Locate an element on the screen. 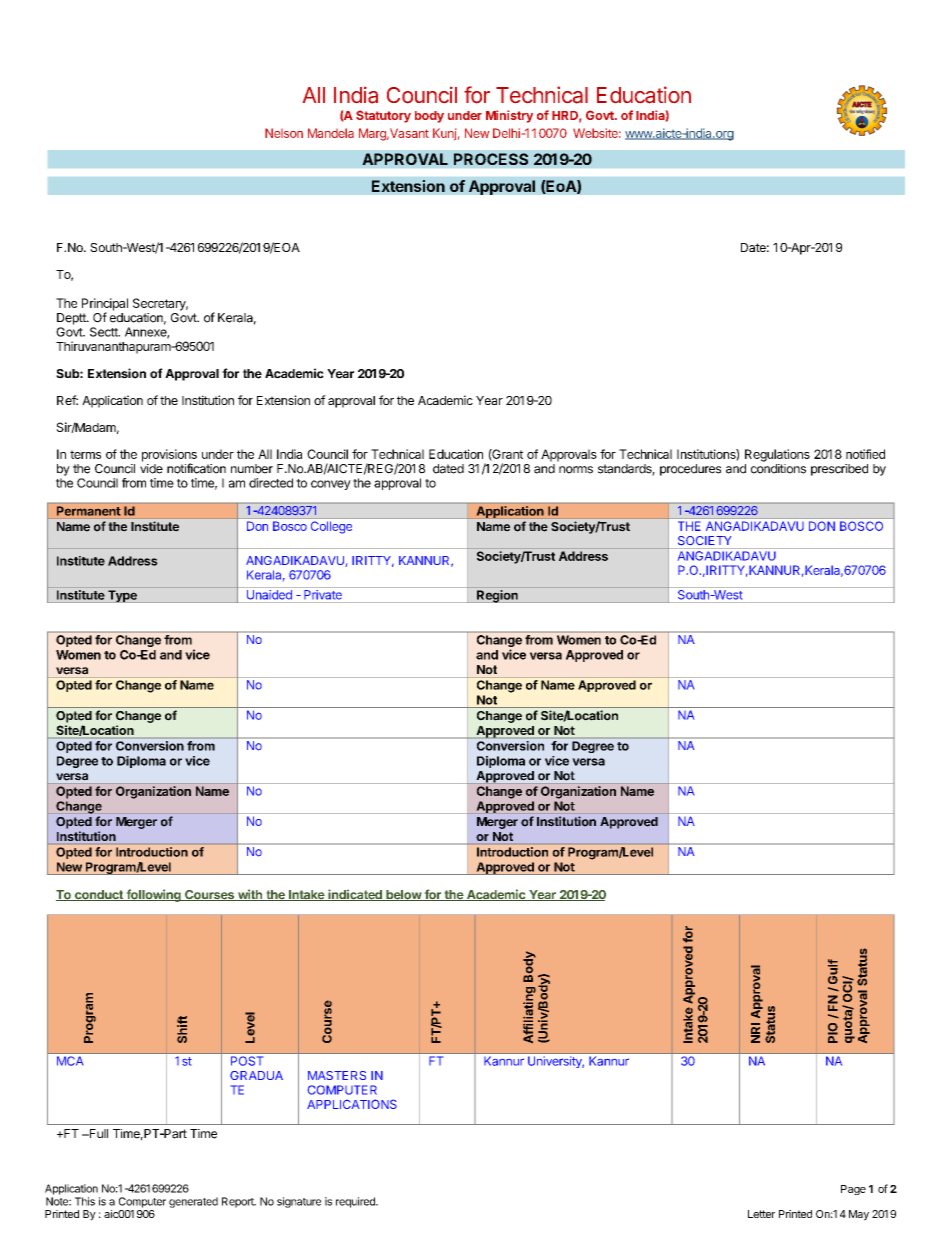  vide is located at coordinates (151, 469).
